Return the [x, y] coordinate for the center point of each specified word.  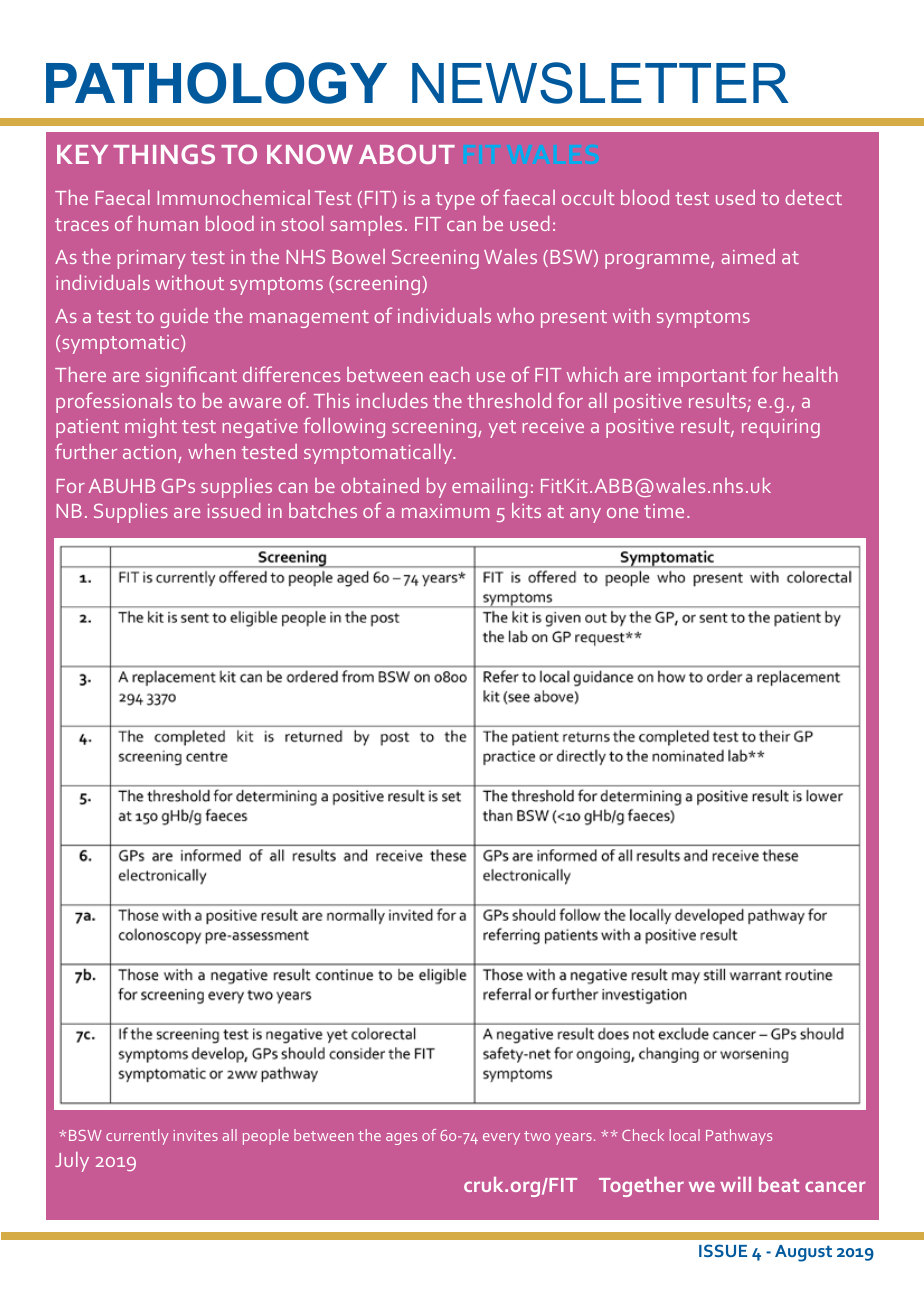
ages [401, 1139]
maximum [445, 511]
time [664, 511]
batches [323, 510]
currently [137, 1137]
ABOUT [407, 154]
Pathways [739, 1137]
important [702, 377]
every [501, 1139]
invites [195, 1135]
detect [813, 197]
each [449, 374]
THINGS [164, 154]
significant [191, 376]
